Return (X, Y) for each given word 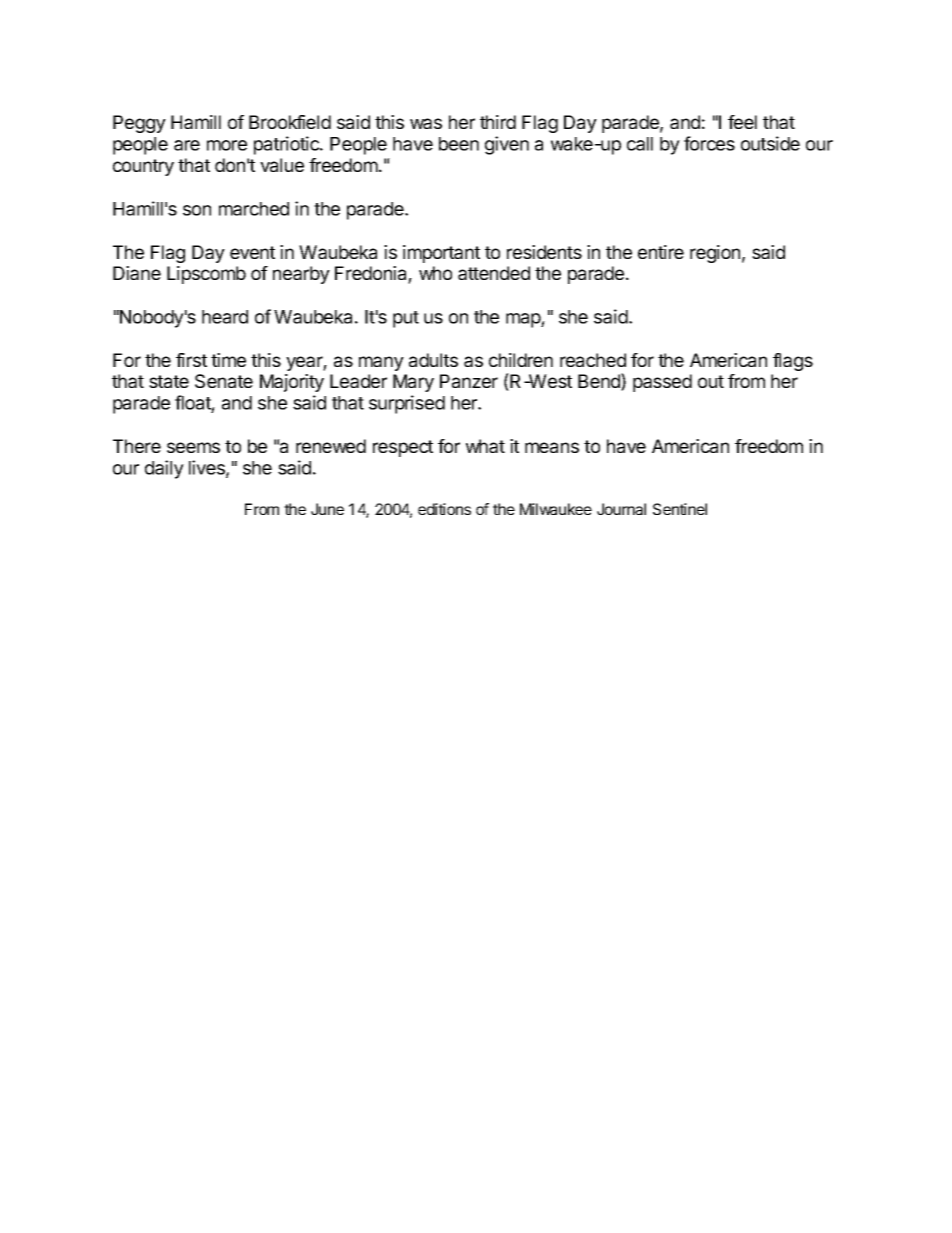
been (459, 144)
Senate (224, 381)
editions (444, 509)
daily (164, 469)
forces (709, 143)
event (252, 252)
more (227, 145)
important (441, 254)
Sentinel (680, 509)
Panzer (469, 381)
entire (661, 252)
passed (662, 383)
